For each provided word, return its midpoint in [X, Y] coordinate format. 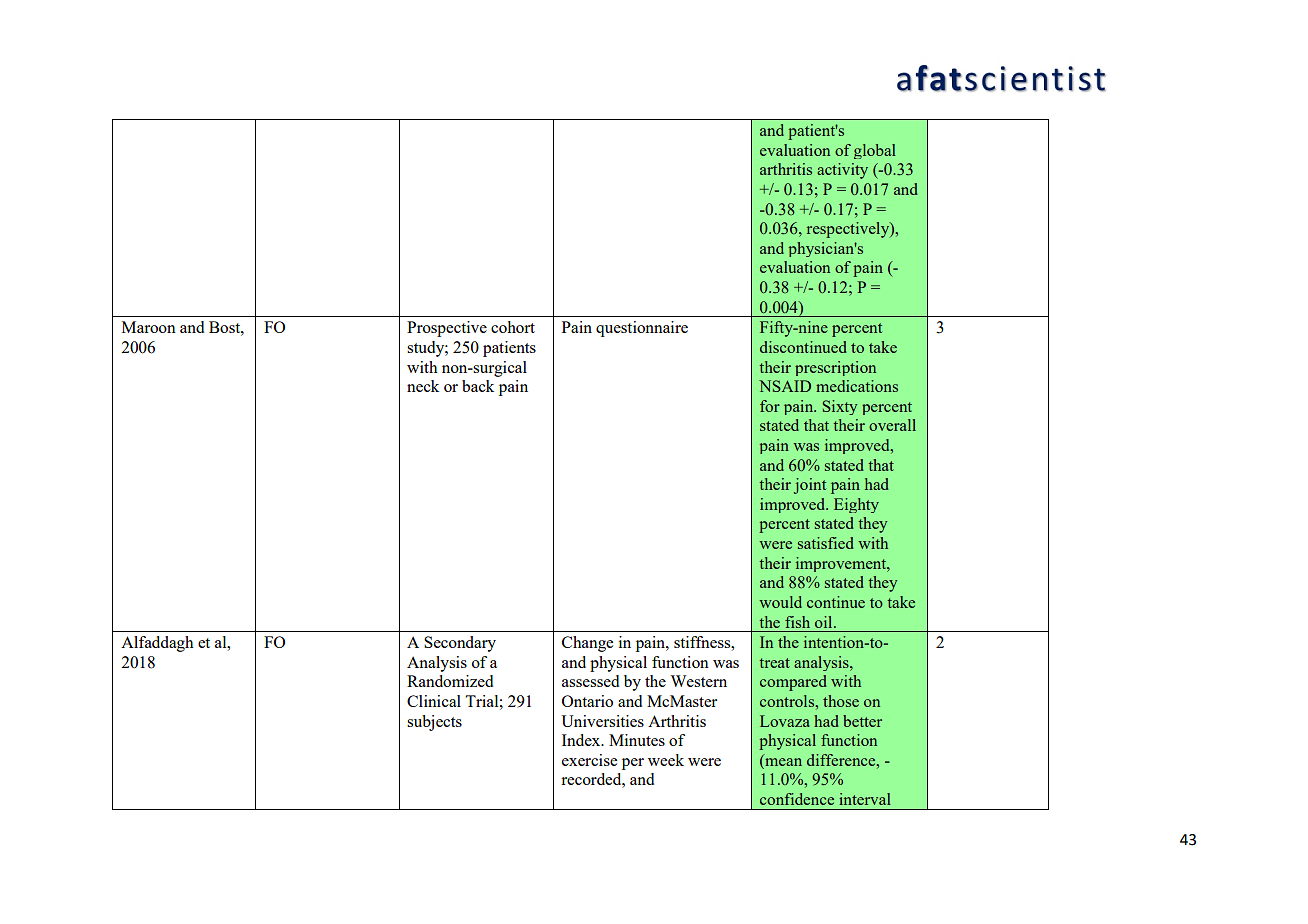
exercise [589, 760]
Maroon [149, 327]
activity [842, 171]
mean [782, 763]
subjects [434, 723]
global [875, 151]
